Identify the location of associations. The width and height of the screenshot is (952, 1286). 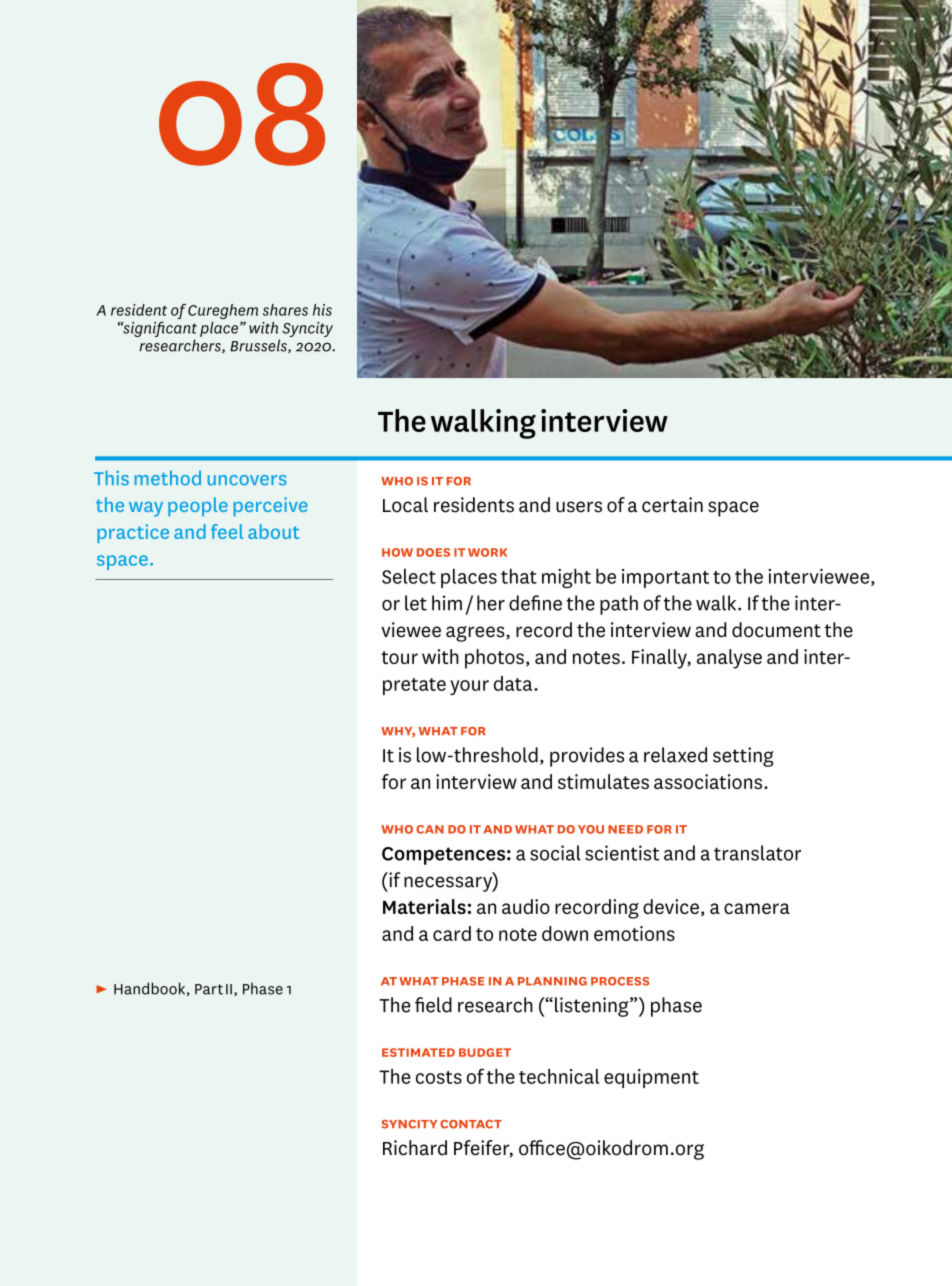
(709, 781).
